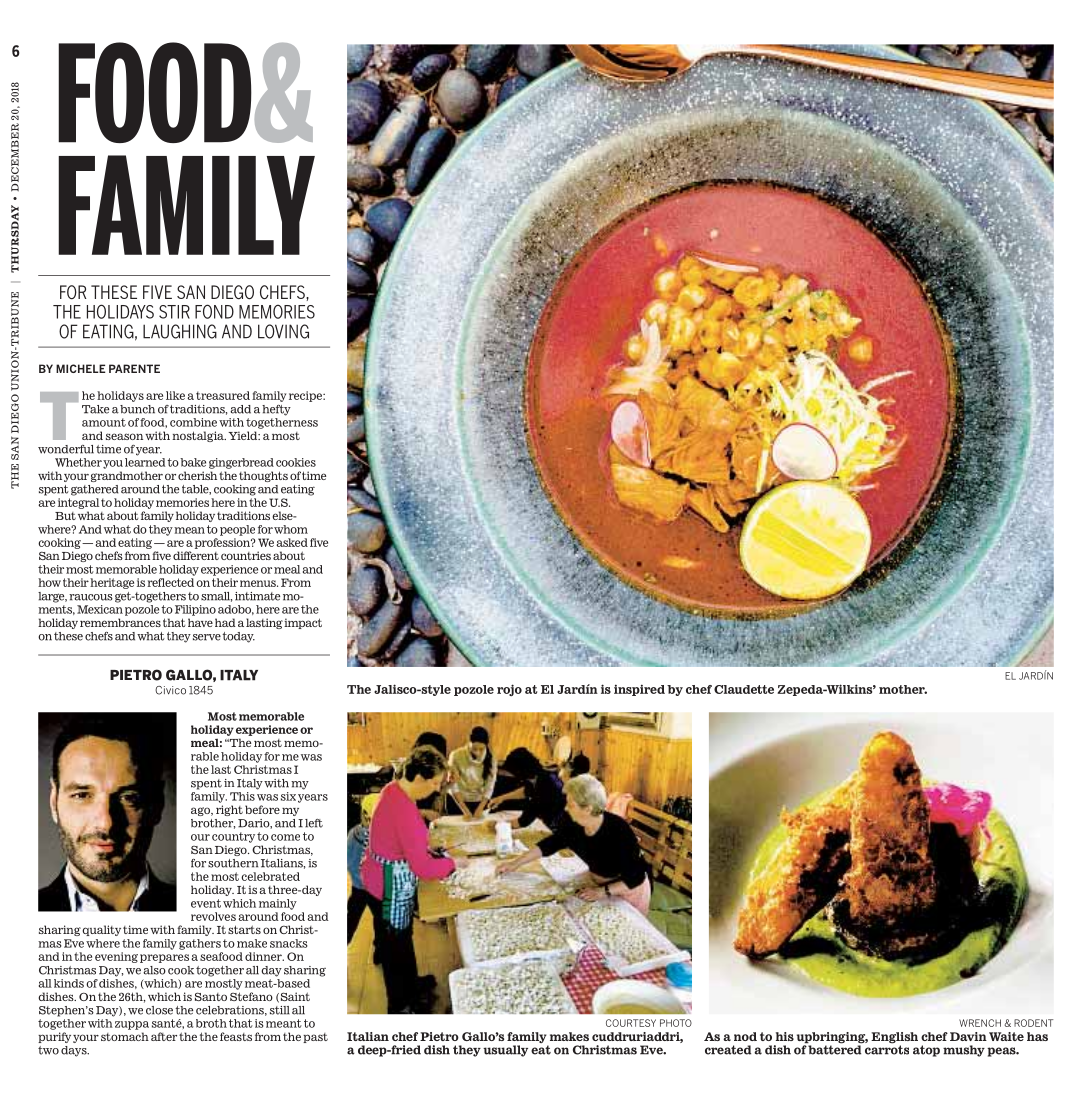  What do you see at coordinates (292, 542) in the screenshot?
I see `asked` at bounding box center [292, 542].
